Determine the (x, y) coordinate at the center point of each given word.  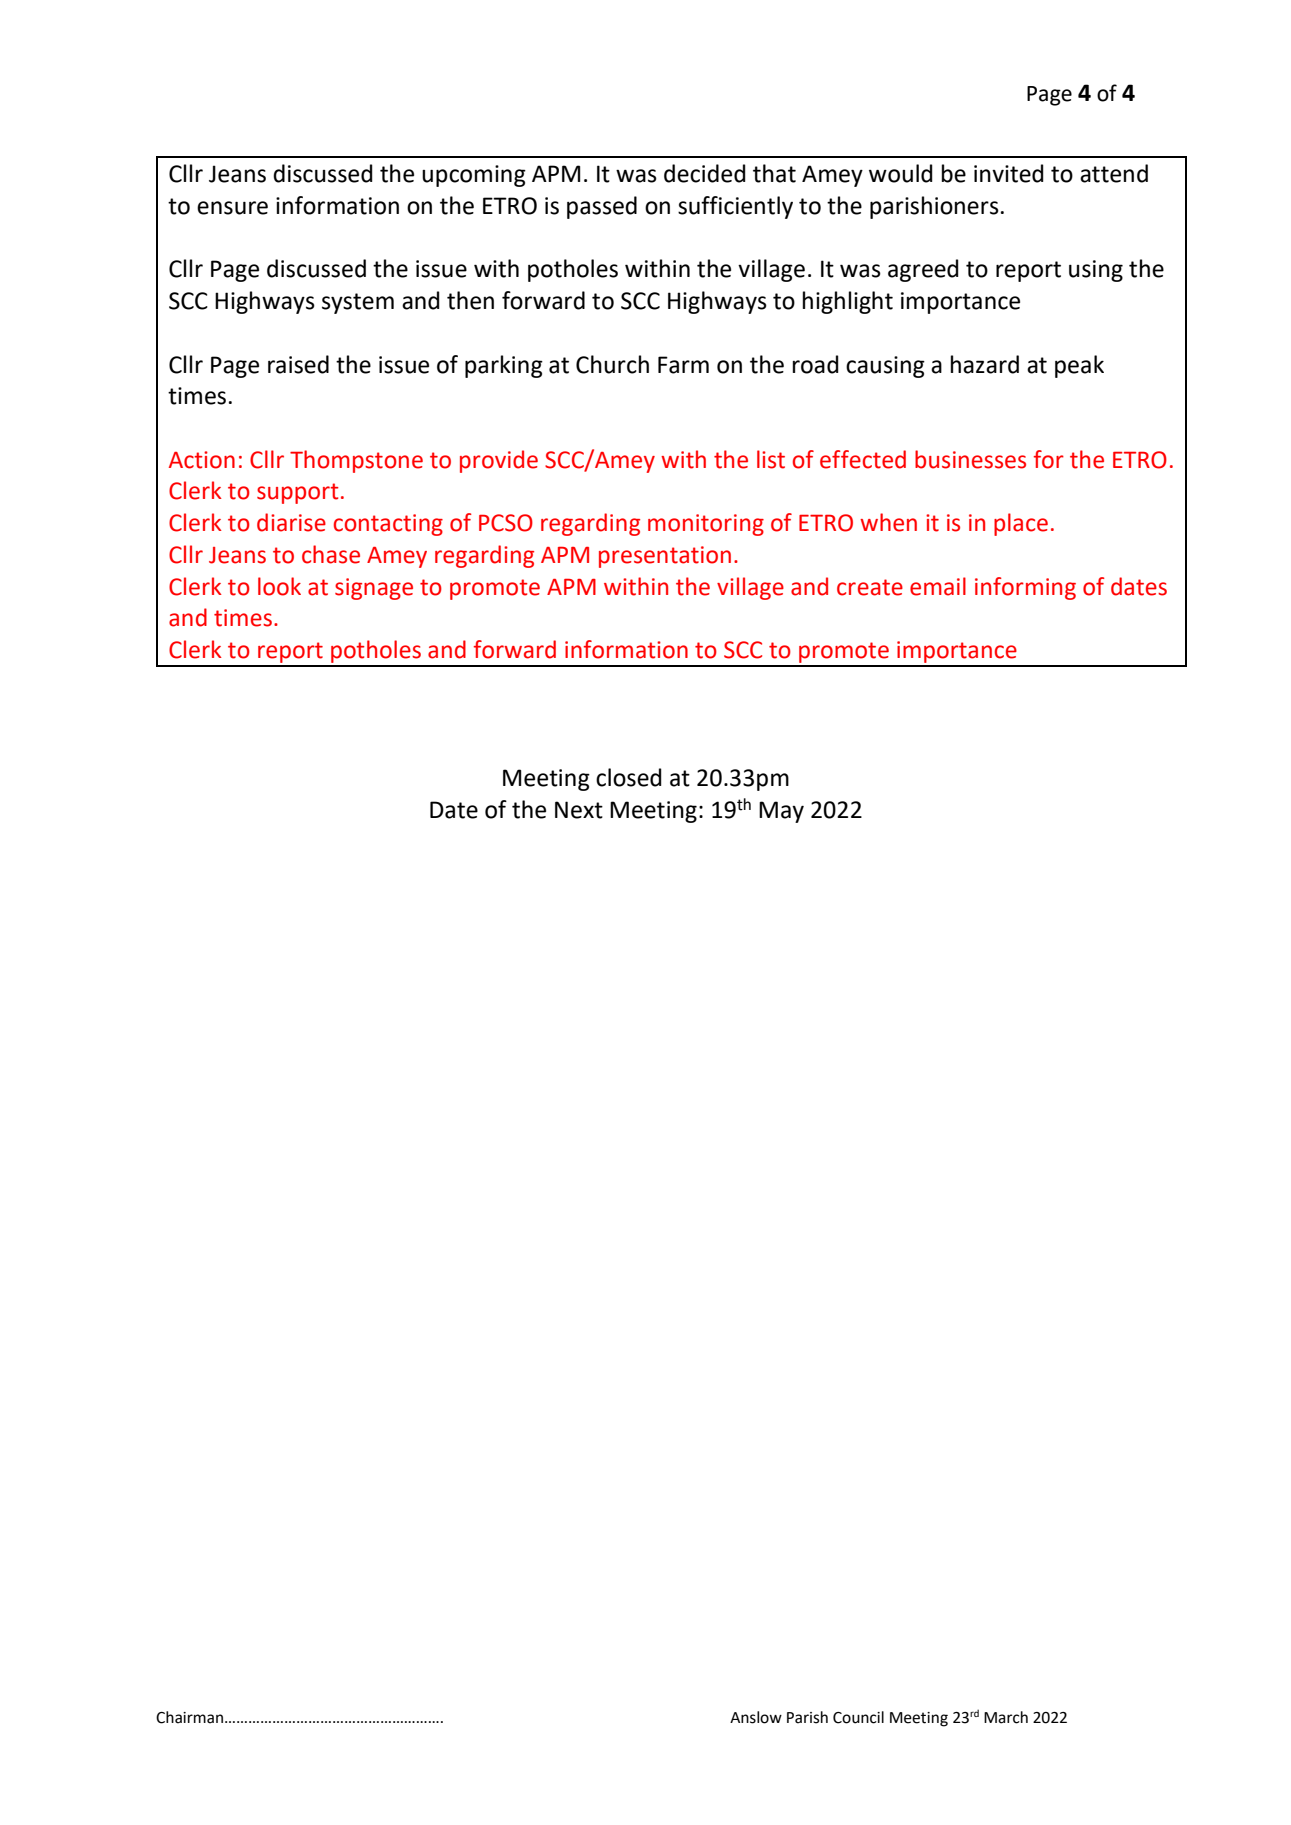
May (781, 812)
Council (858, 1717)
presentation (665, 557)
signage (374, 589)
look (279, 586)
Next (579, 810)
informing (1025, 588)
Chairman (191, 1717)
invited (1009, 173)
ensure (232, 208)
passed (602, 207)
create (870, 587)
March (1006, 1717)
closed (629, 777)
